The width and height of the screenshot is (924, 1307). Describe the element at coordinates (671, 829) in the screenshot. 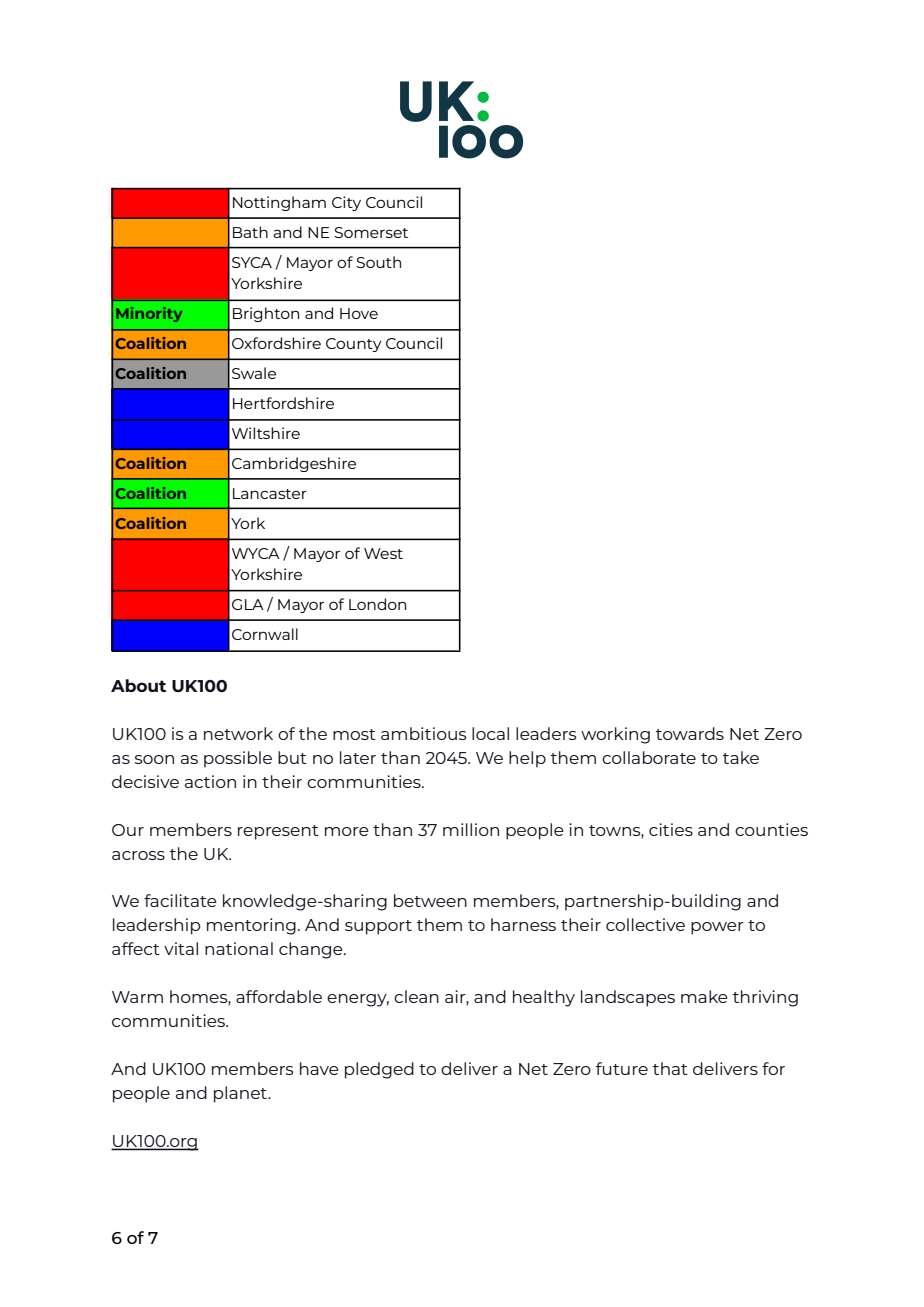

I see `cities` at that location.
